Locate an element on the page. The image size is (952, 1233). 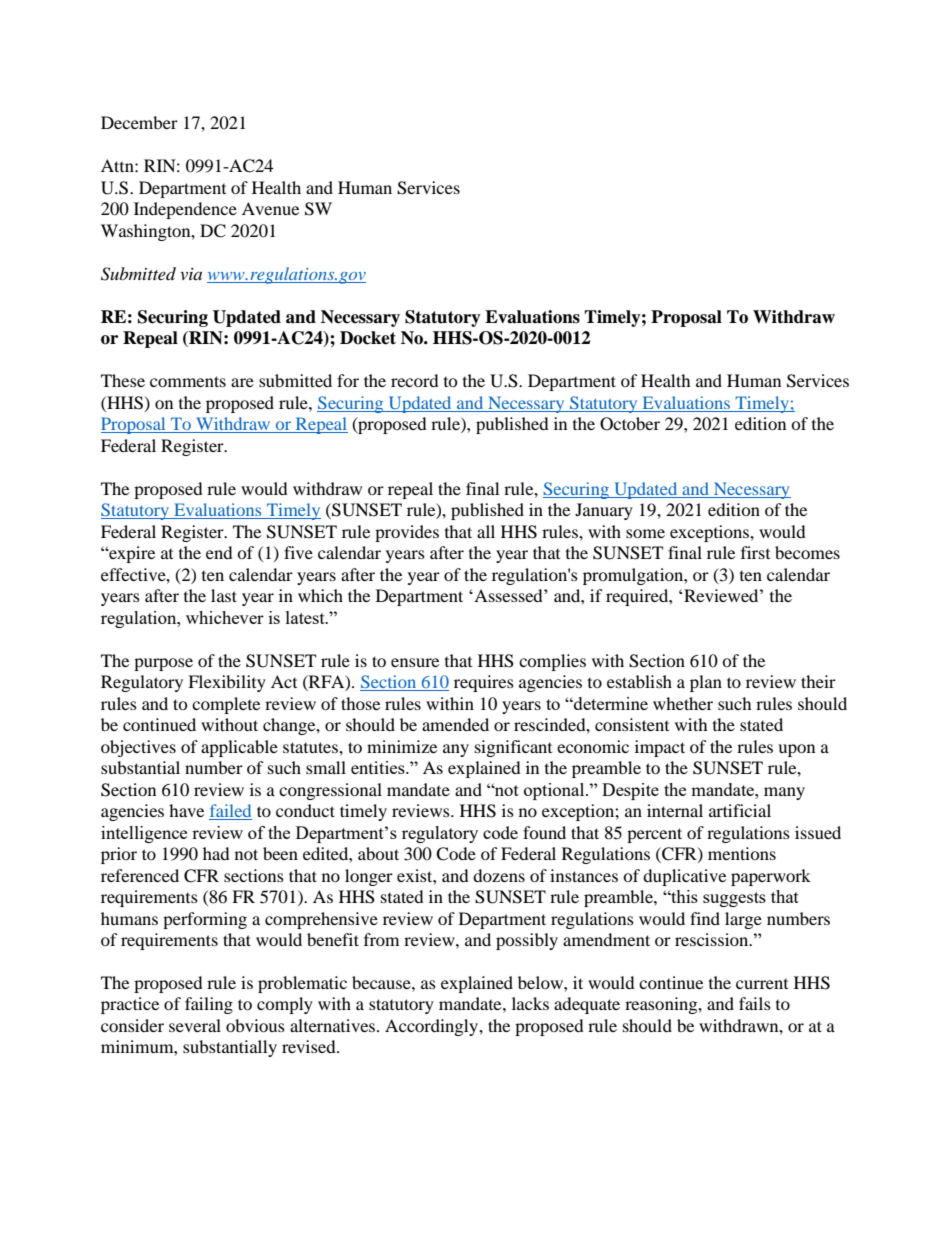
December is located at coordinates (139, 122).
